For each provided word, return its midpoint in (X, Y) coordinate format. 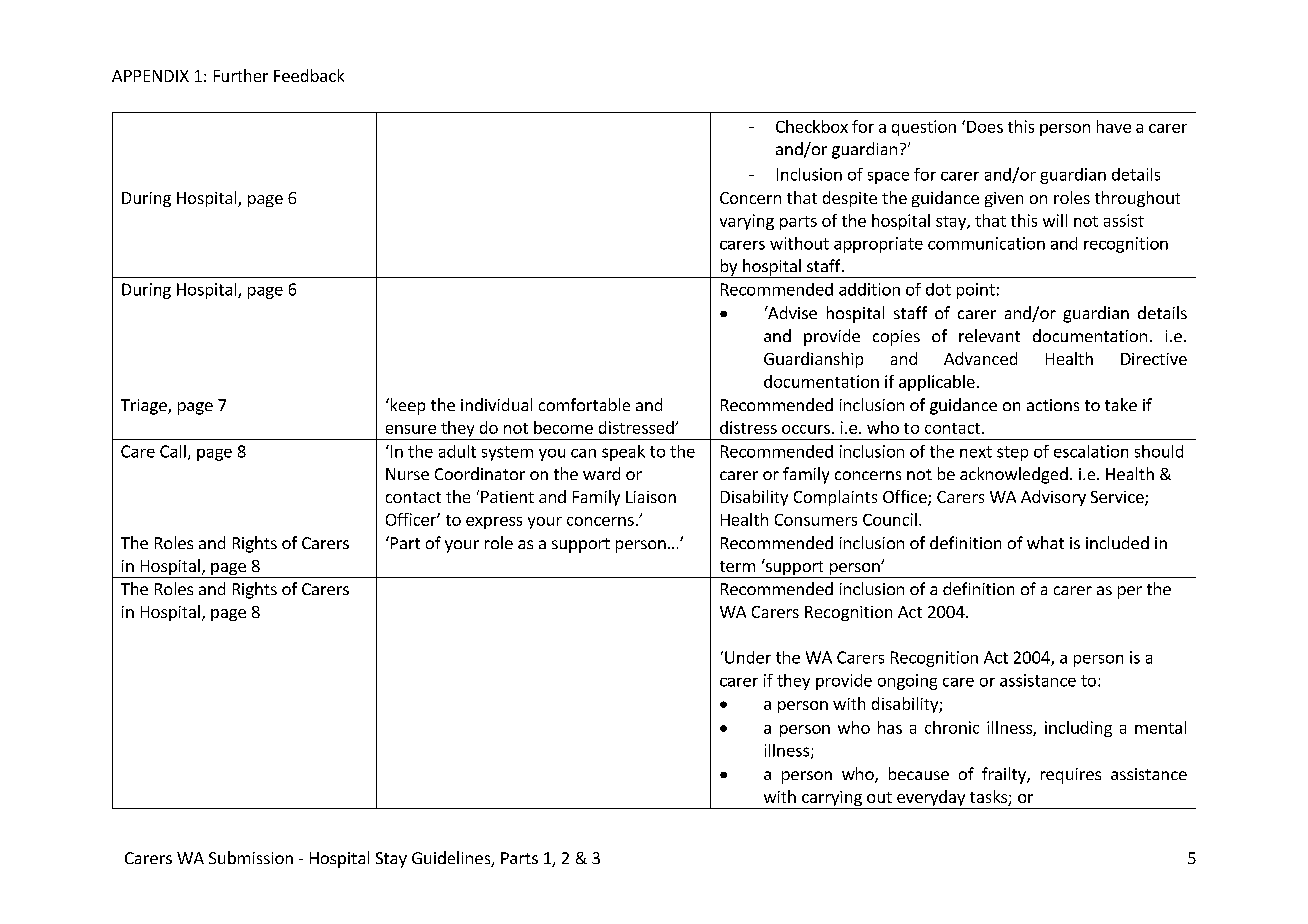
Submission (251, 857)
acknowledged (1014, 475)
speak (623, 453)
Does (985, 127)
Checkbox (812, 126)
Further (241, 75)
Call (173, 451)
